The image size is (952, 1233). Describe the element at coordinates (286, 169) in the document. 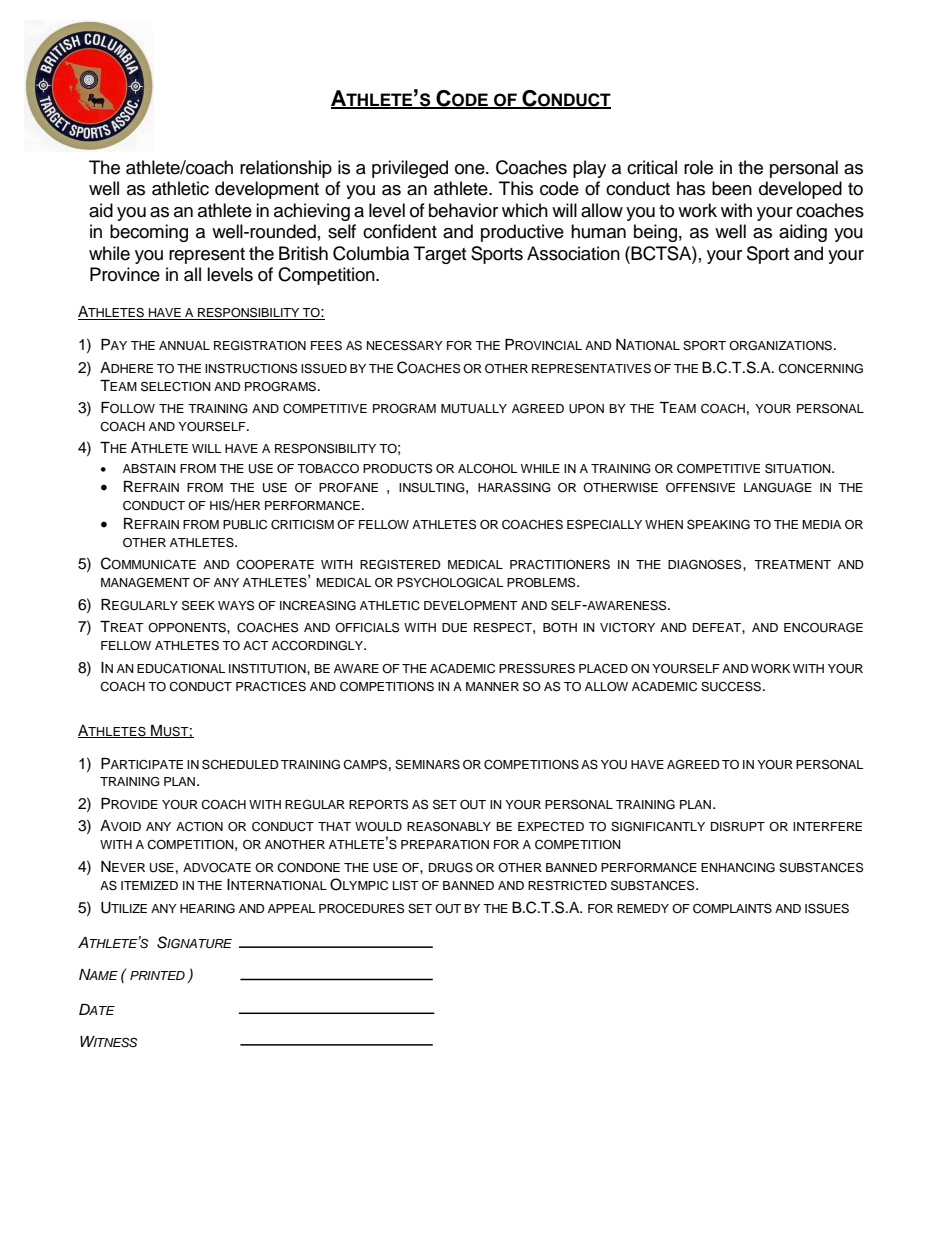

I see `relationship` at that location.
